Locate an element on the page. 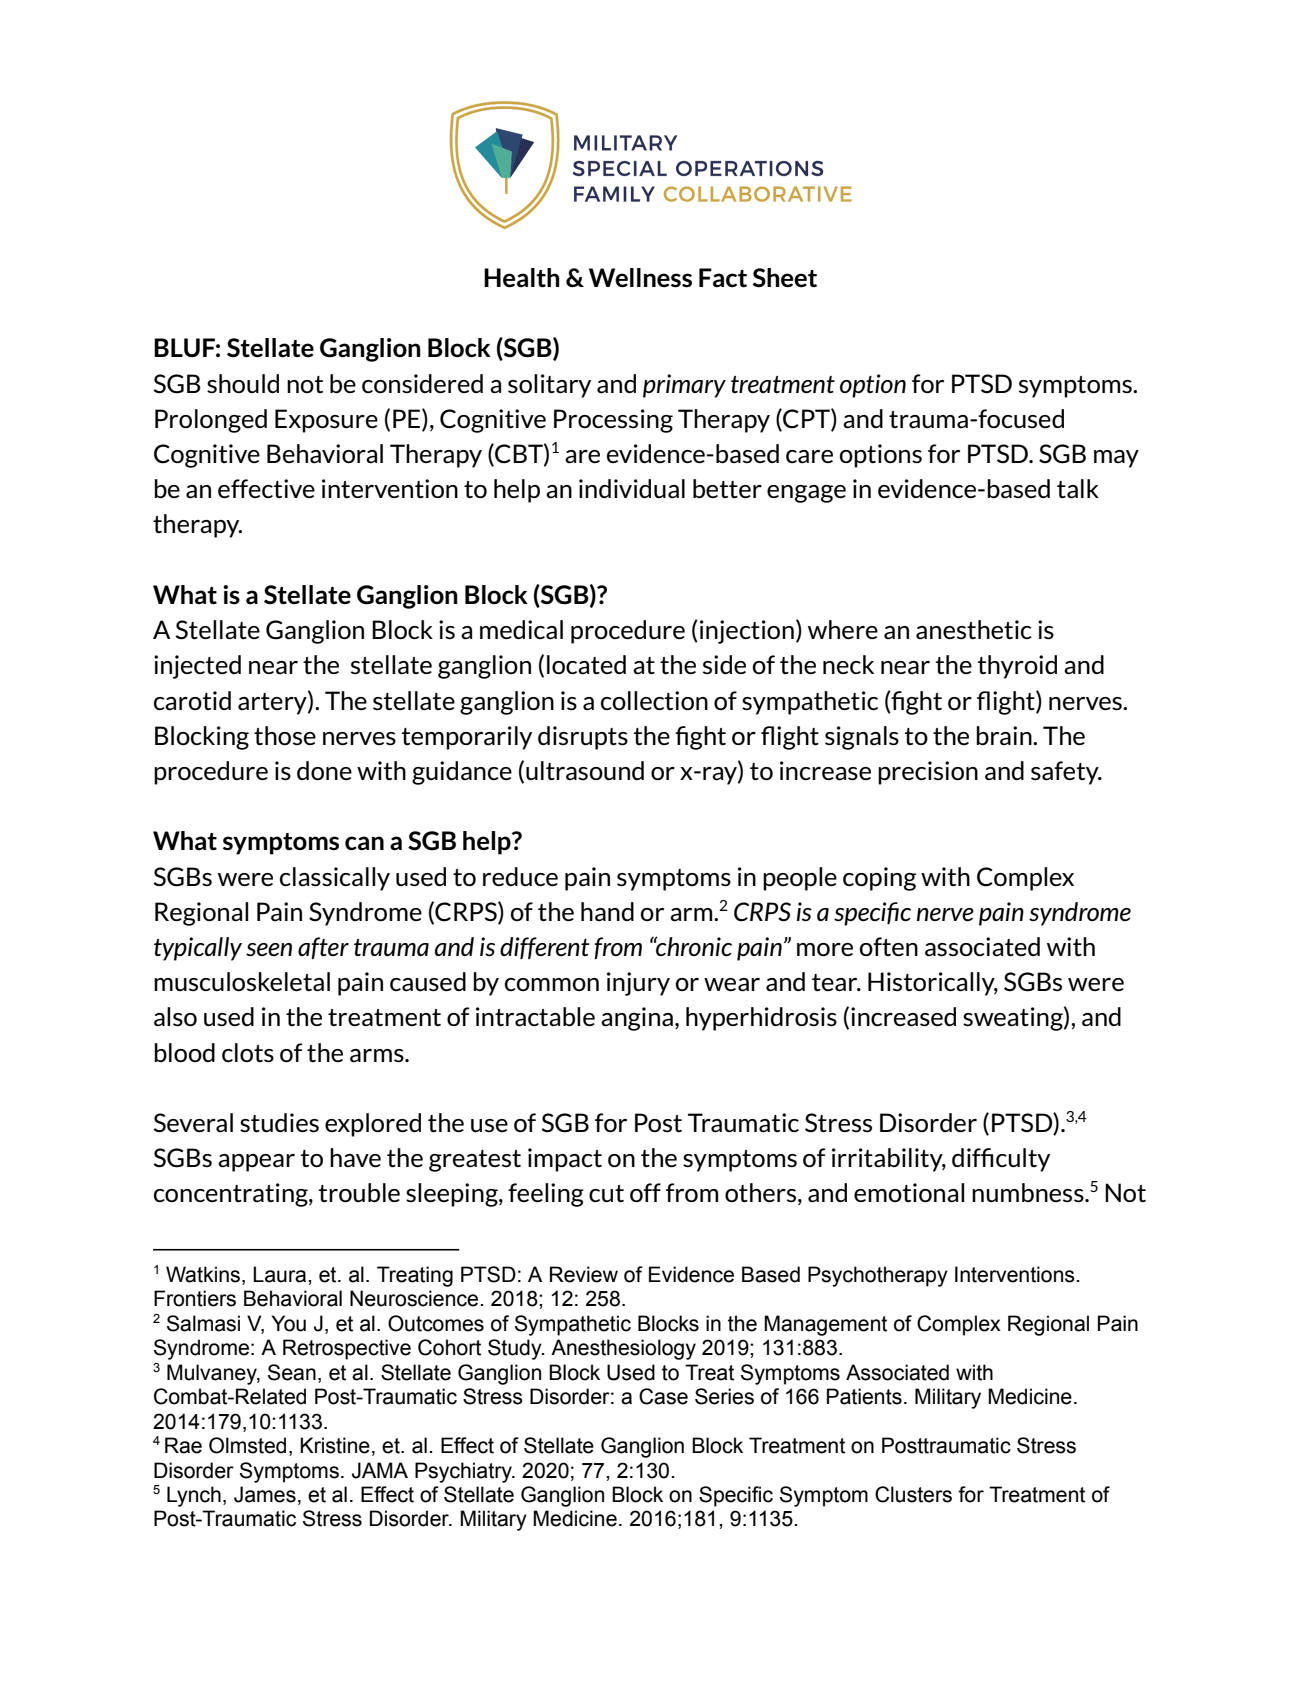 Image resolution: width=1301 pixels, height=1684 pixels. Sheet is located at coordinates (785, 278).
